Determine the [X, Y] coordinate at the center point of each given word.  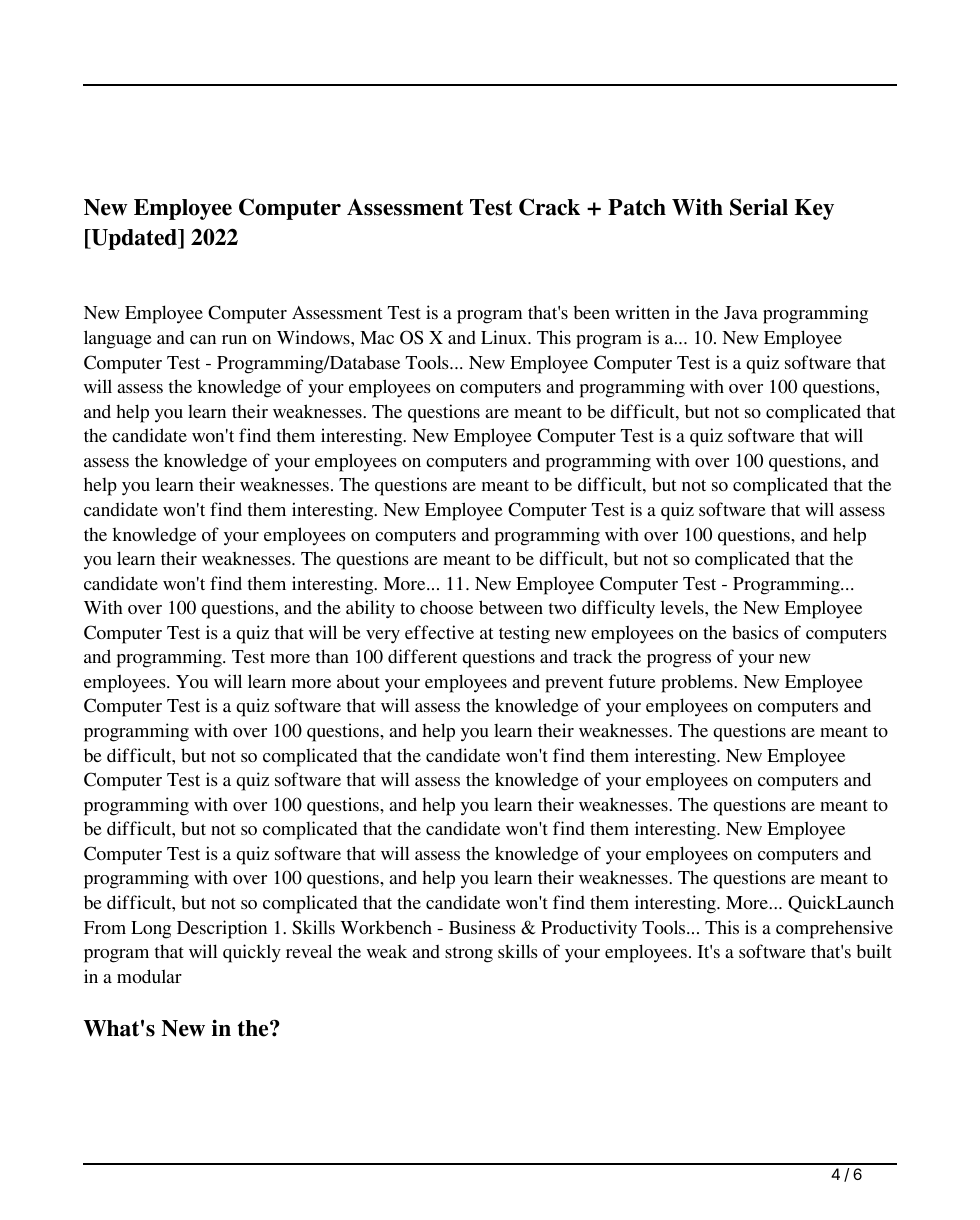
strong [469, 955]
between [511, 607]
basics [755, 632]
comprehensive [834, 929]
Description [222, 929]
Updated [134, 239]
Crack [549, 207]
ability [370, 609]
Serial [759, 207]
